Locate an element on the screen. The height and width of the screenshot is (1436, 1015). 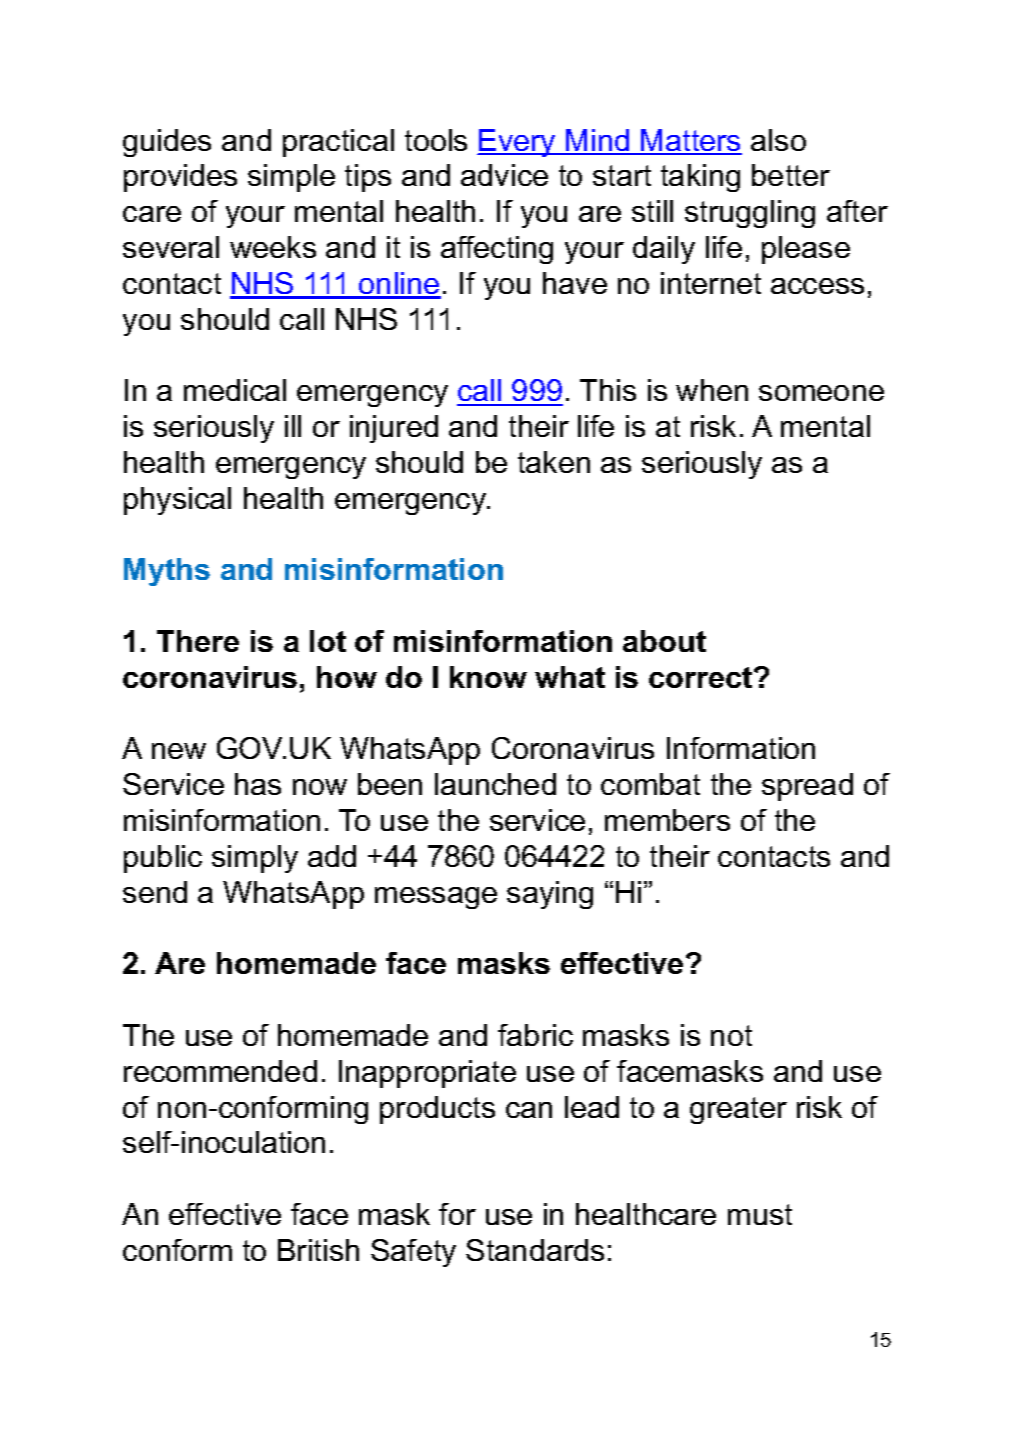
British is located at coordinates (318, 1250).
